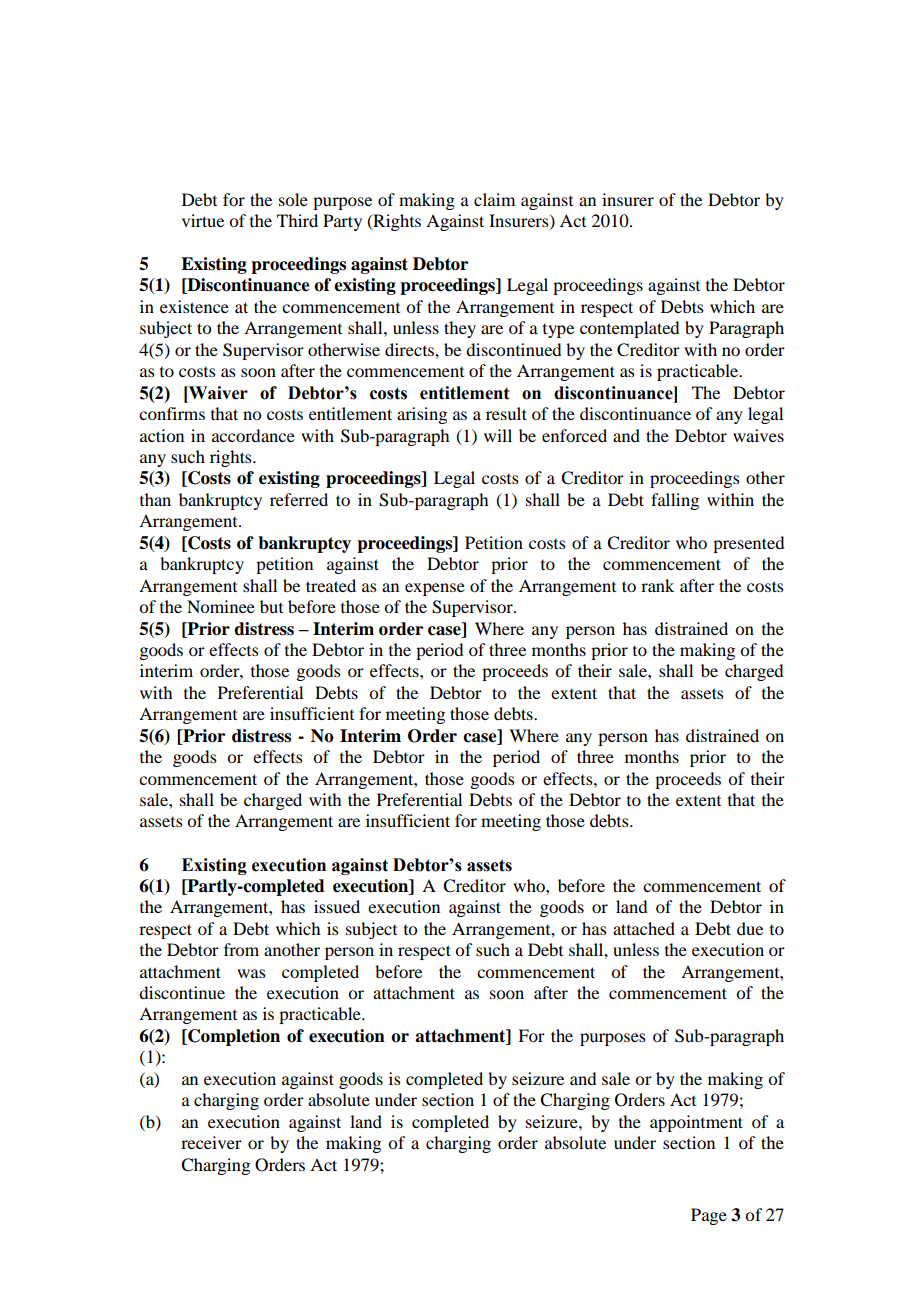  I want to click on contemplated, so click(629, 329).
